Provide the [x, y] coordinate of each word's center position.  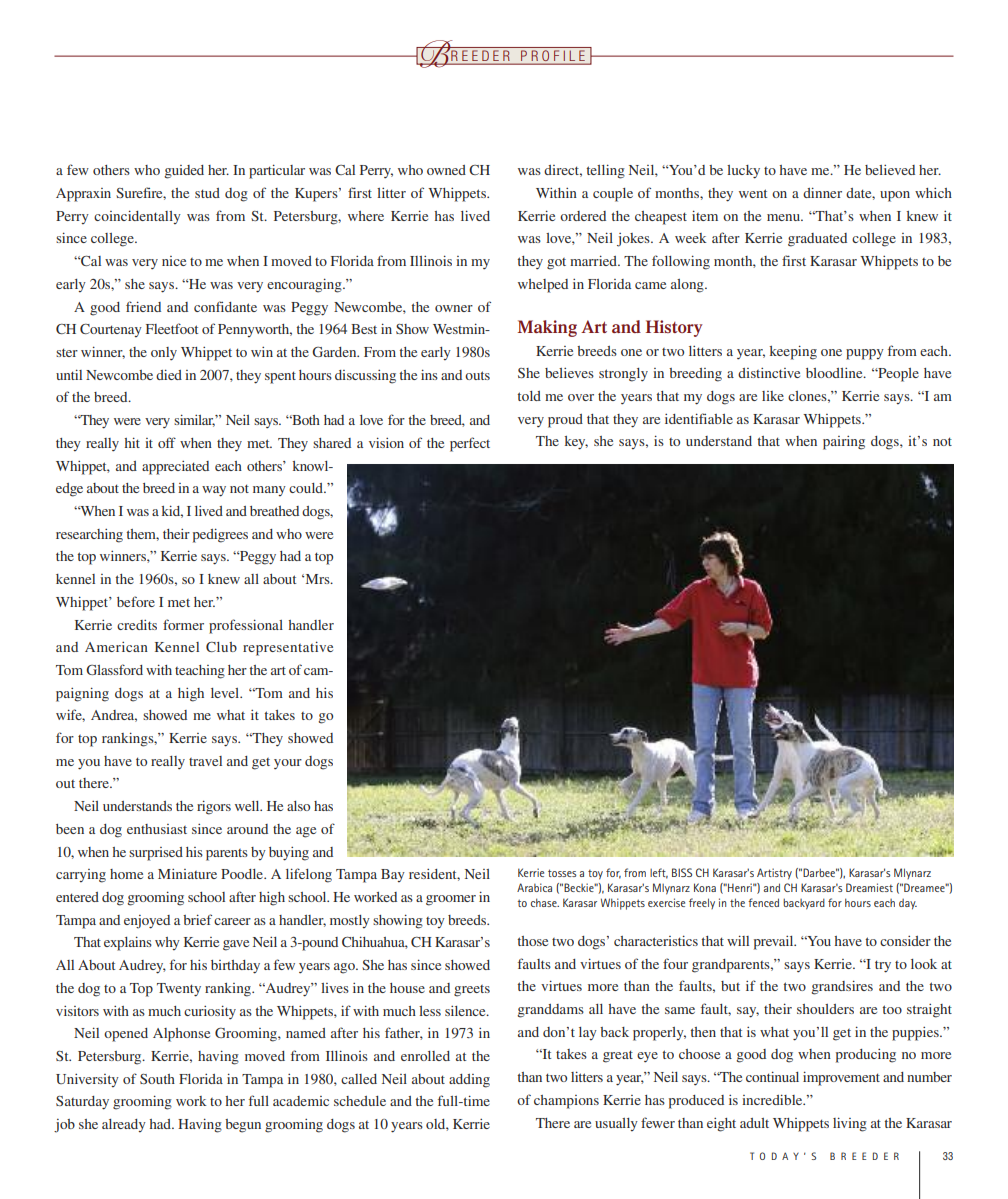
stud [207, 193]
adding [469, 1081]
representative [288, 648]
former [183, 624]
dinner [822, 192]
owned [446, 170]
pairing [844, 443]
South [157, 1079]
